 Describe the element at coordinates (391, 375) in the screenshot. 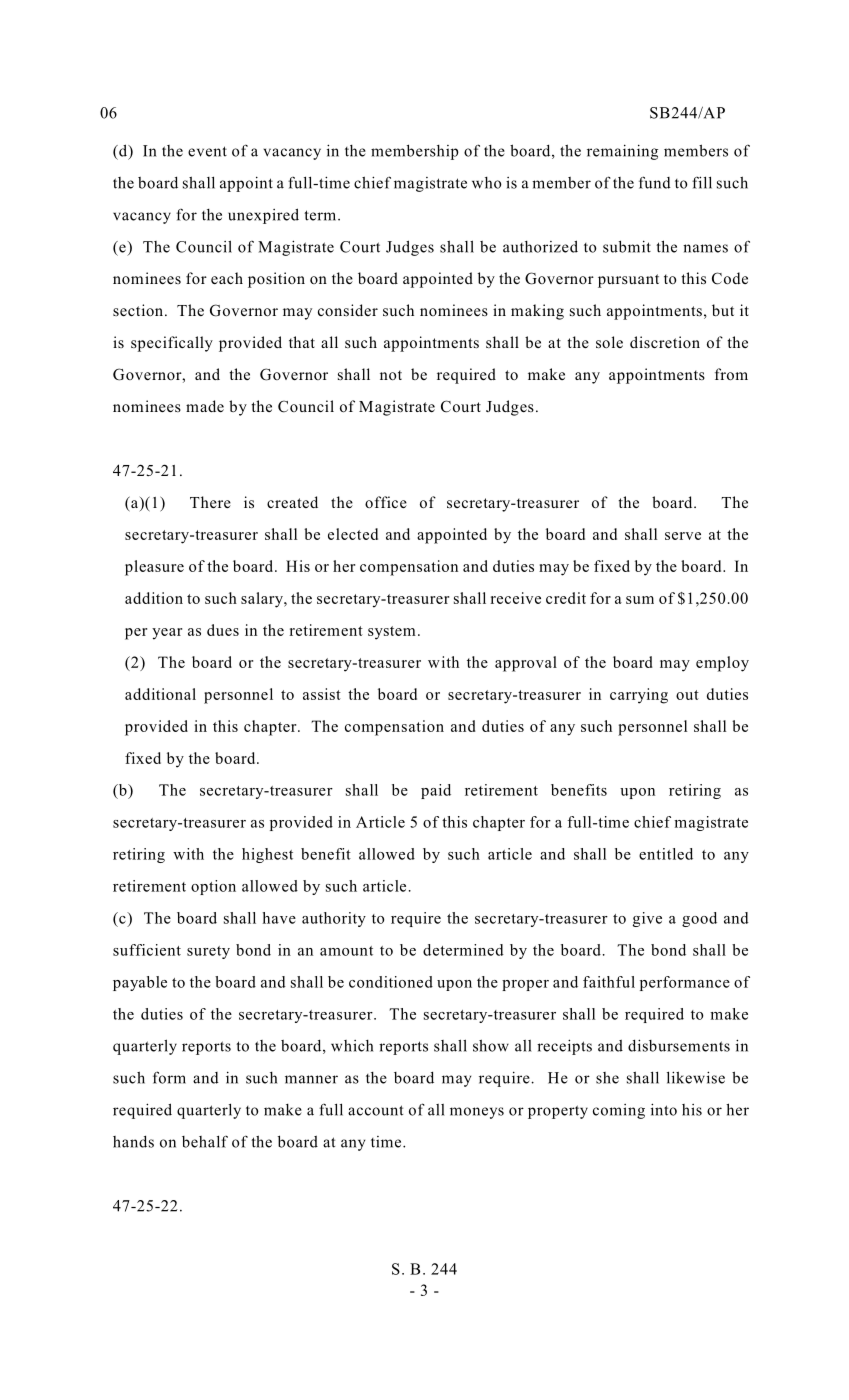

I see `not` at that location.
